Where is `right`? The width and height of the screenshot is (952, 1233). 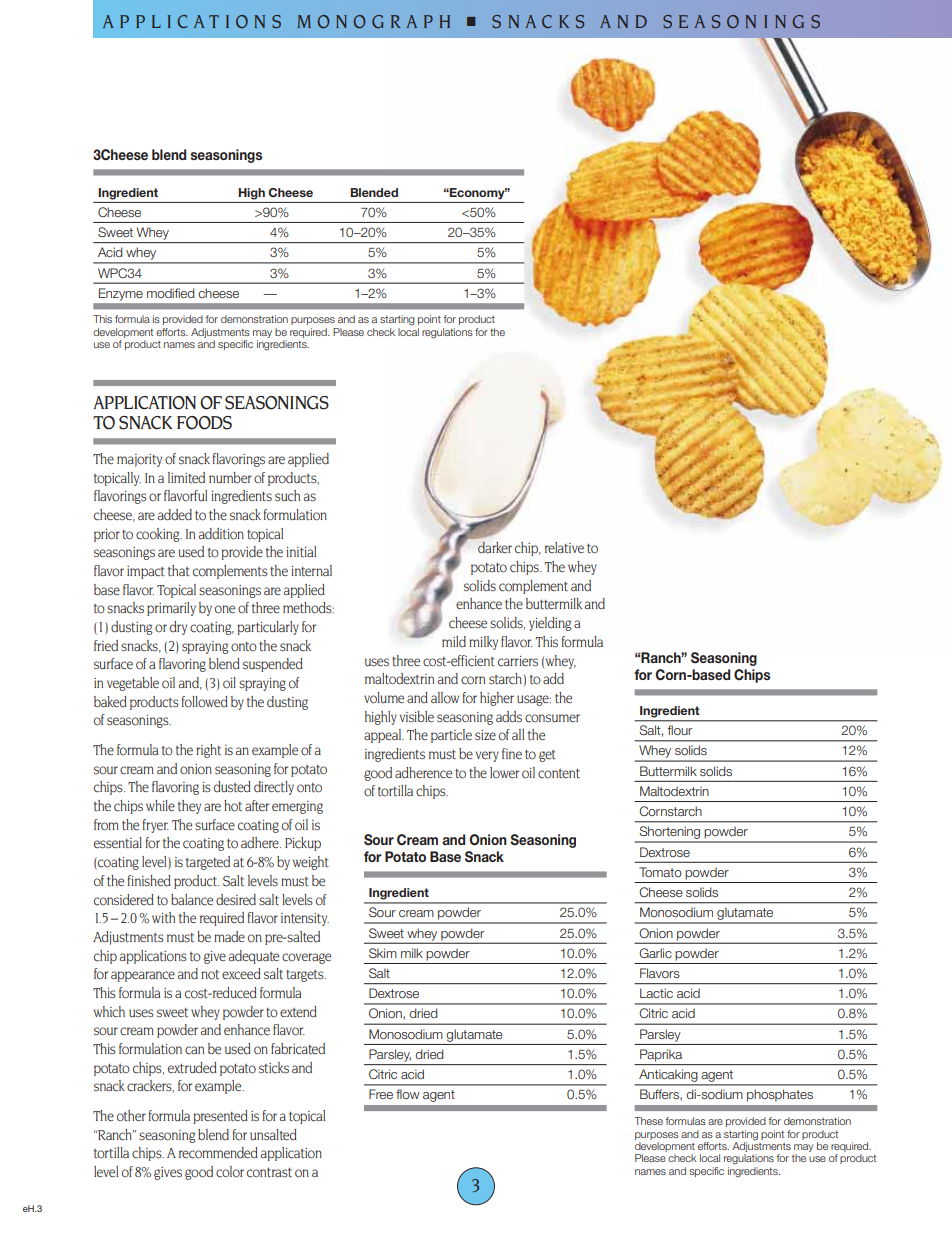
right is located at coordinates (208, 751).
